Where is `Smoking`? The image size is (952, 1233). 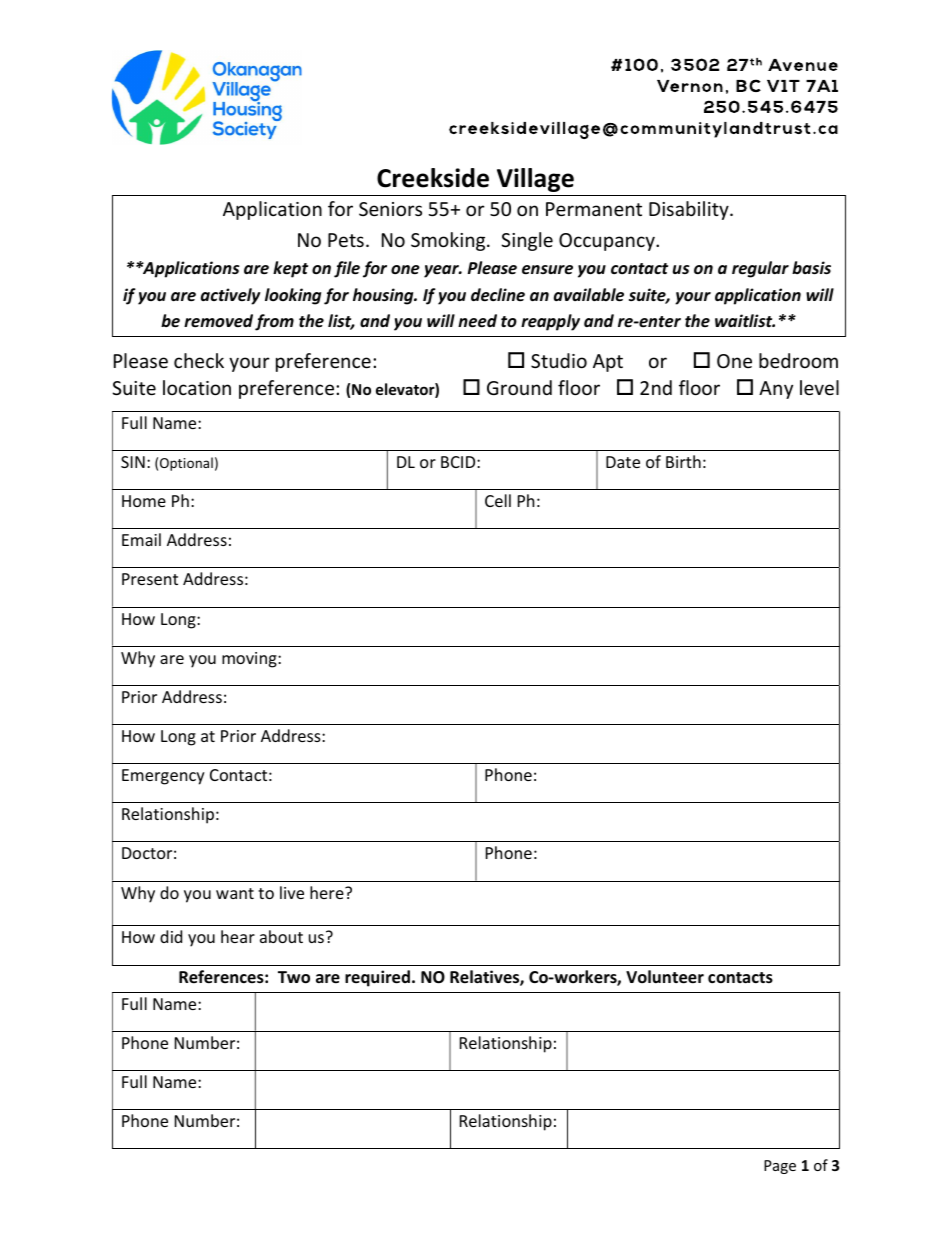 Smoking is located at coordinates (449, 241).
